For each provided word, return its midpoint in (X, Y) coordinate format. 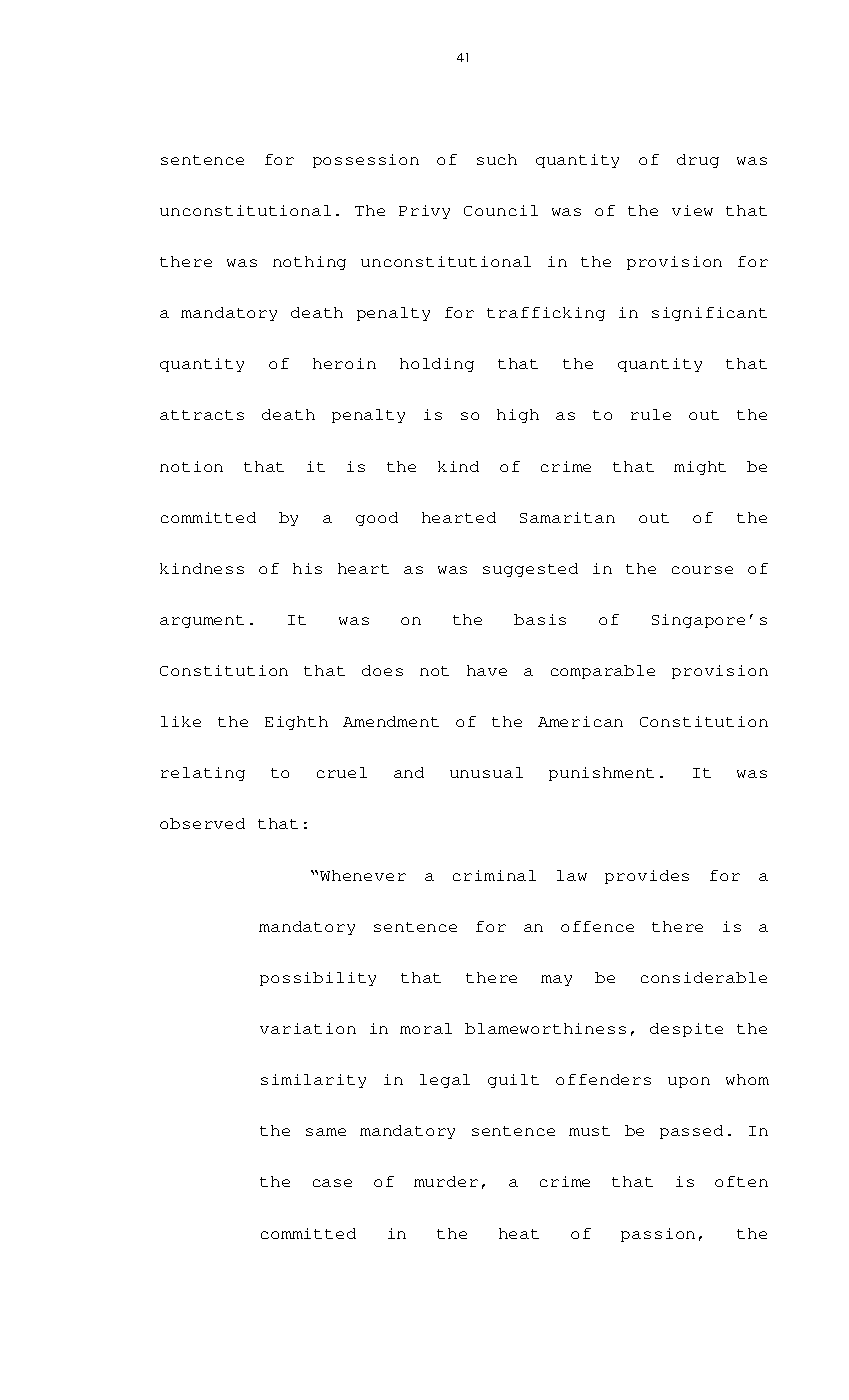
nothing (309, 263)
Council (501, 210)
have (487, 670)
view (692, 210)
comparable (603, 672)
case (332, 1183)
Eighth (296, 723)
